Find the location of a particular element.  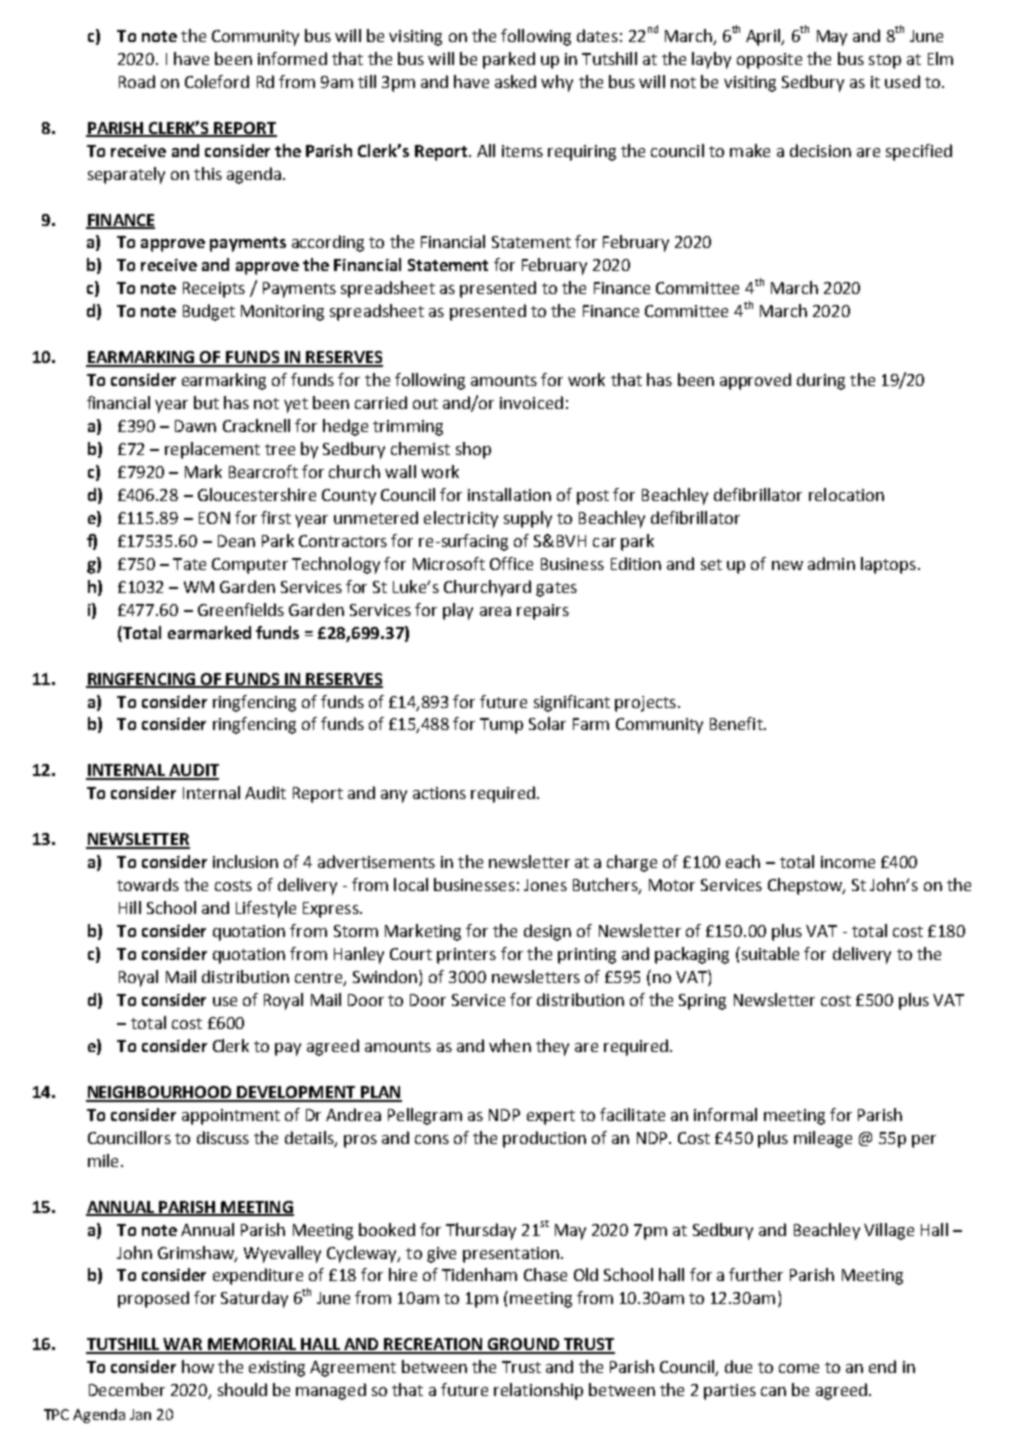

asked is located at coordinates (515, 81).
